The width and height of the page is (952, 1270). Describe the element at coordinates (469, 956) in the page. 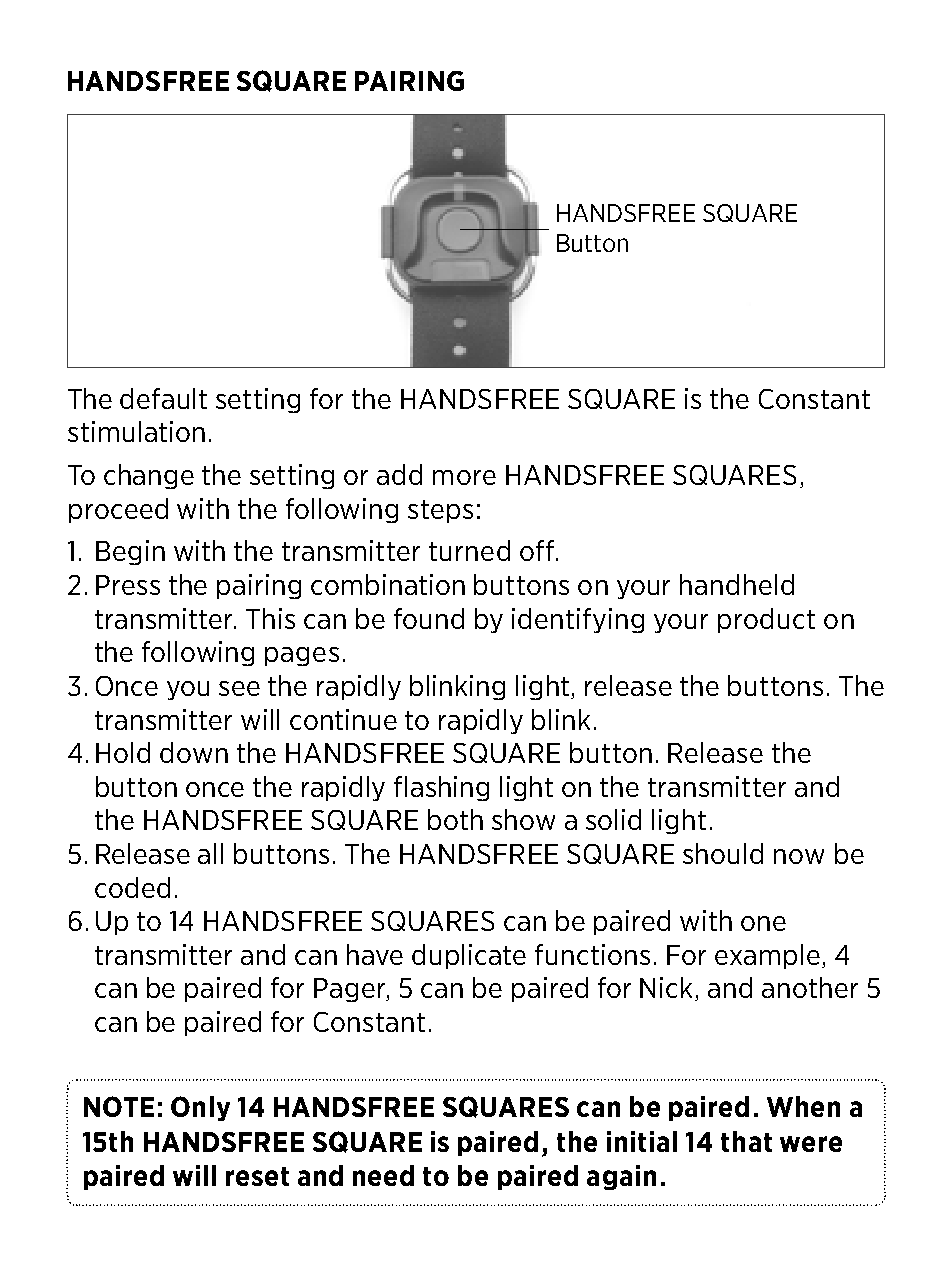

I see `duplicate` at that location.
